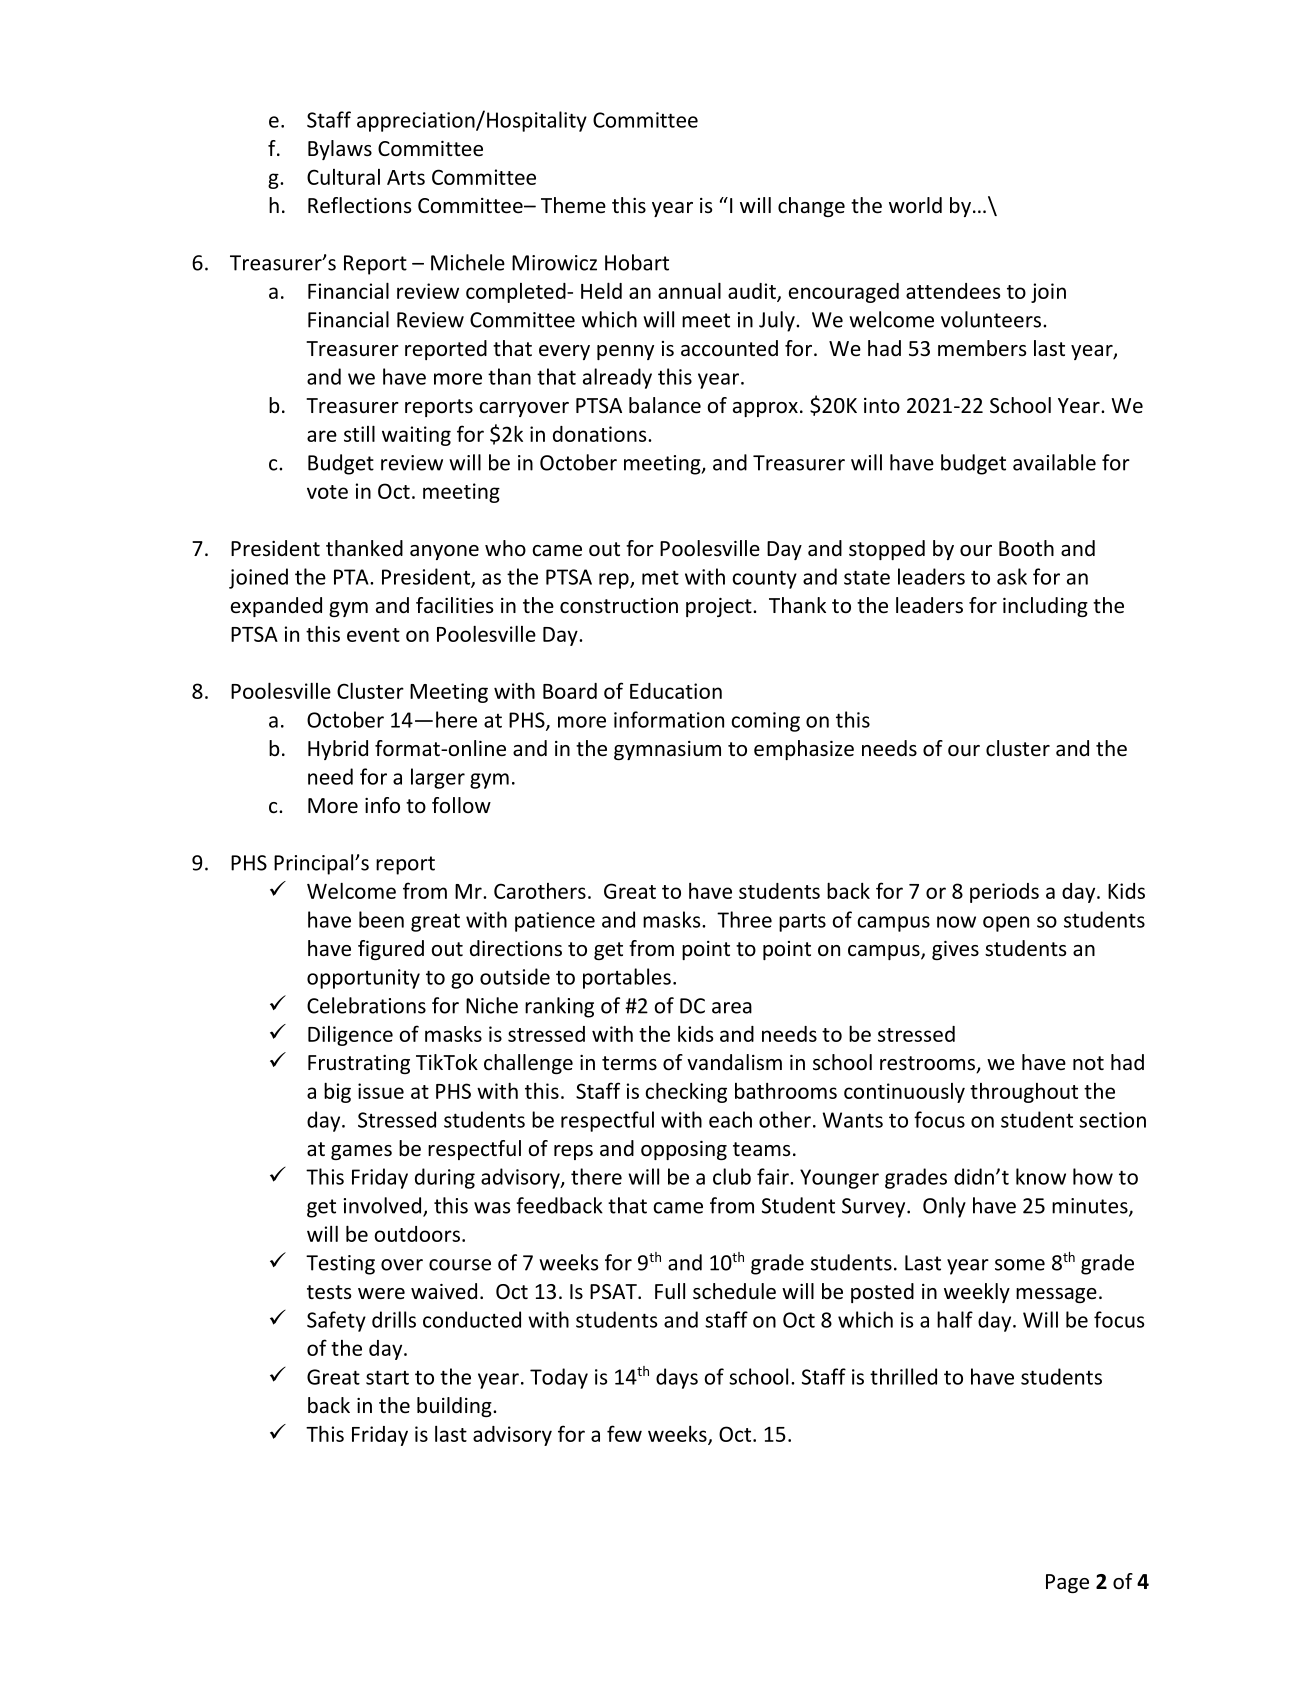 This image has width=1302, height=1685. Describe the element at coordinates (381, 919) in the image. I see `been` at that location.
